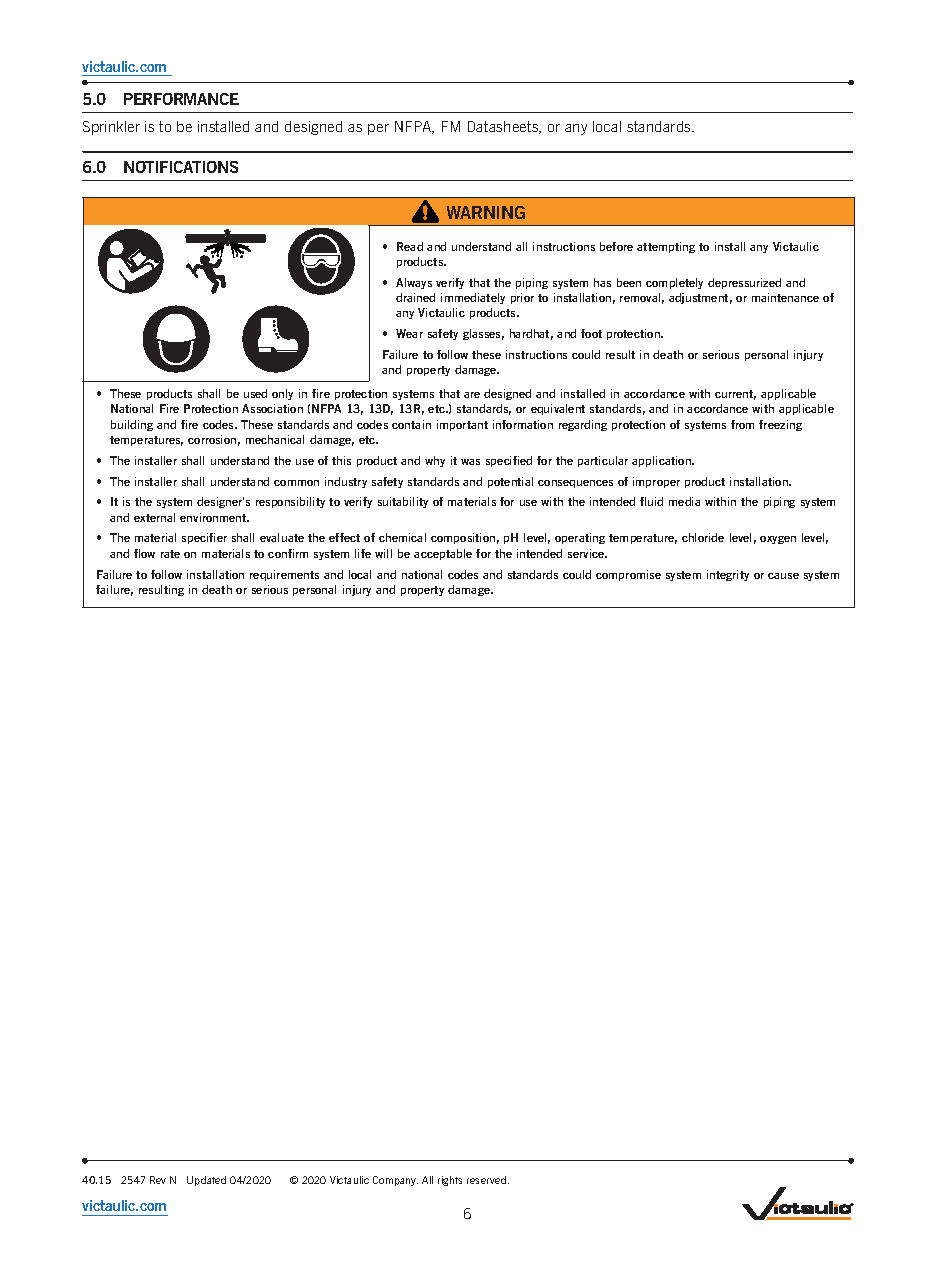 The image size is (936, 1288). I want to click on rate, so click(170, 554).
